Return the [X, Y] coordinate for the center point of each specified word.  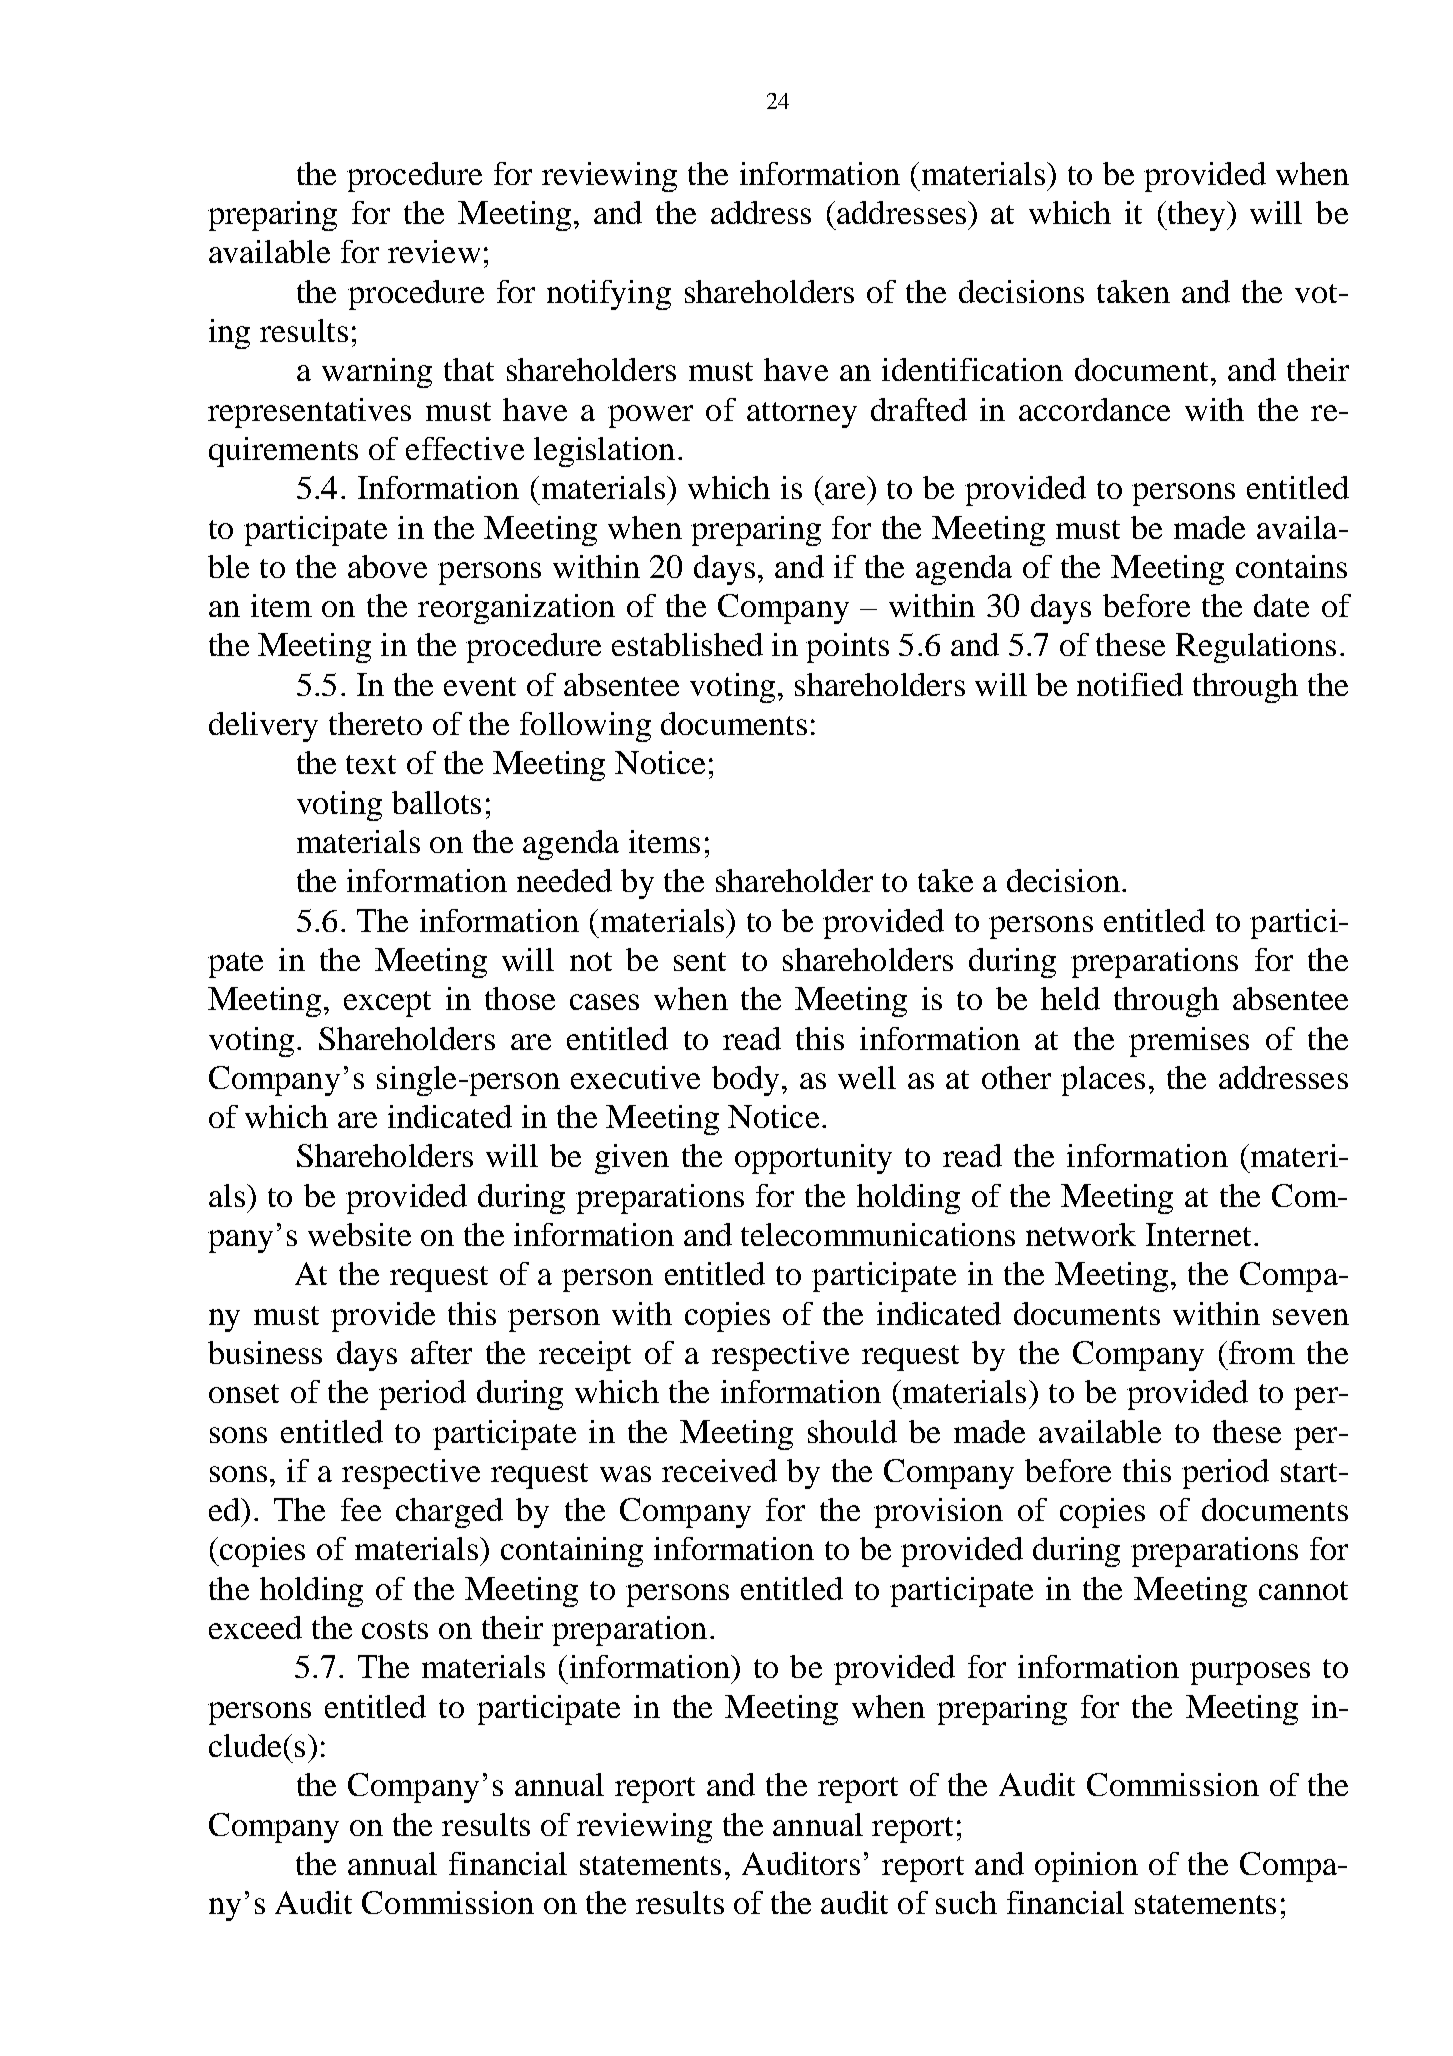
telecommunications [878, 1234]
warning [377, 373]
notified [1130, 684]
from [1262, 1352]
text [371, 764]
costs [395, 1629]
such [966, 1902]
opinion [1086, 1867]
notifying [609, 295]
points [847, 648]
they [1197, 216]
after [441, 1352]
